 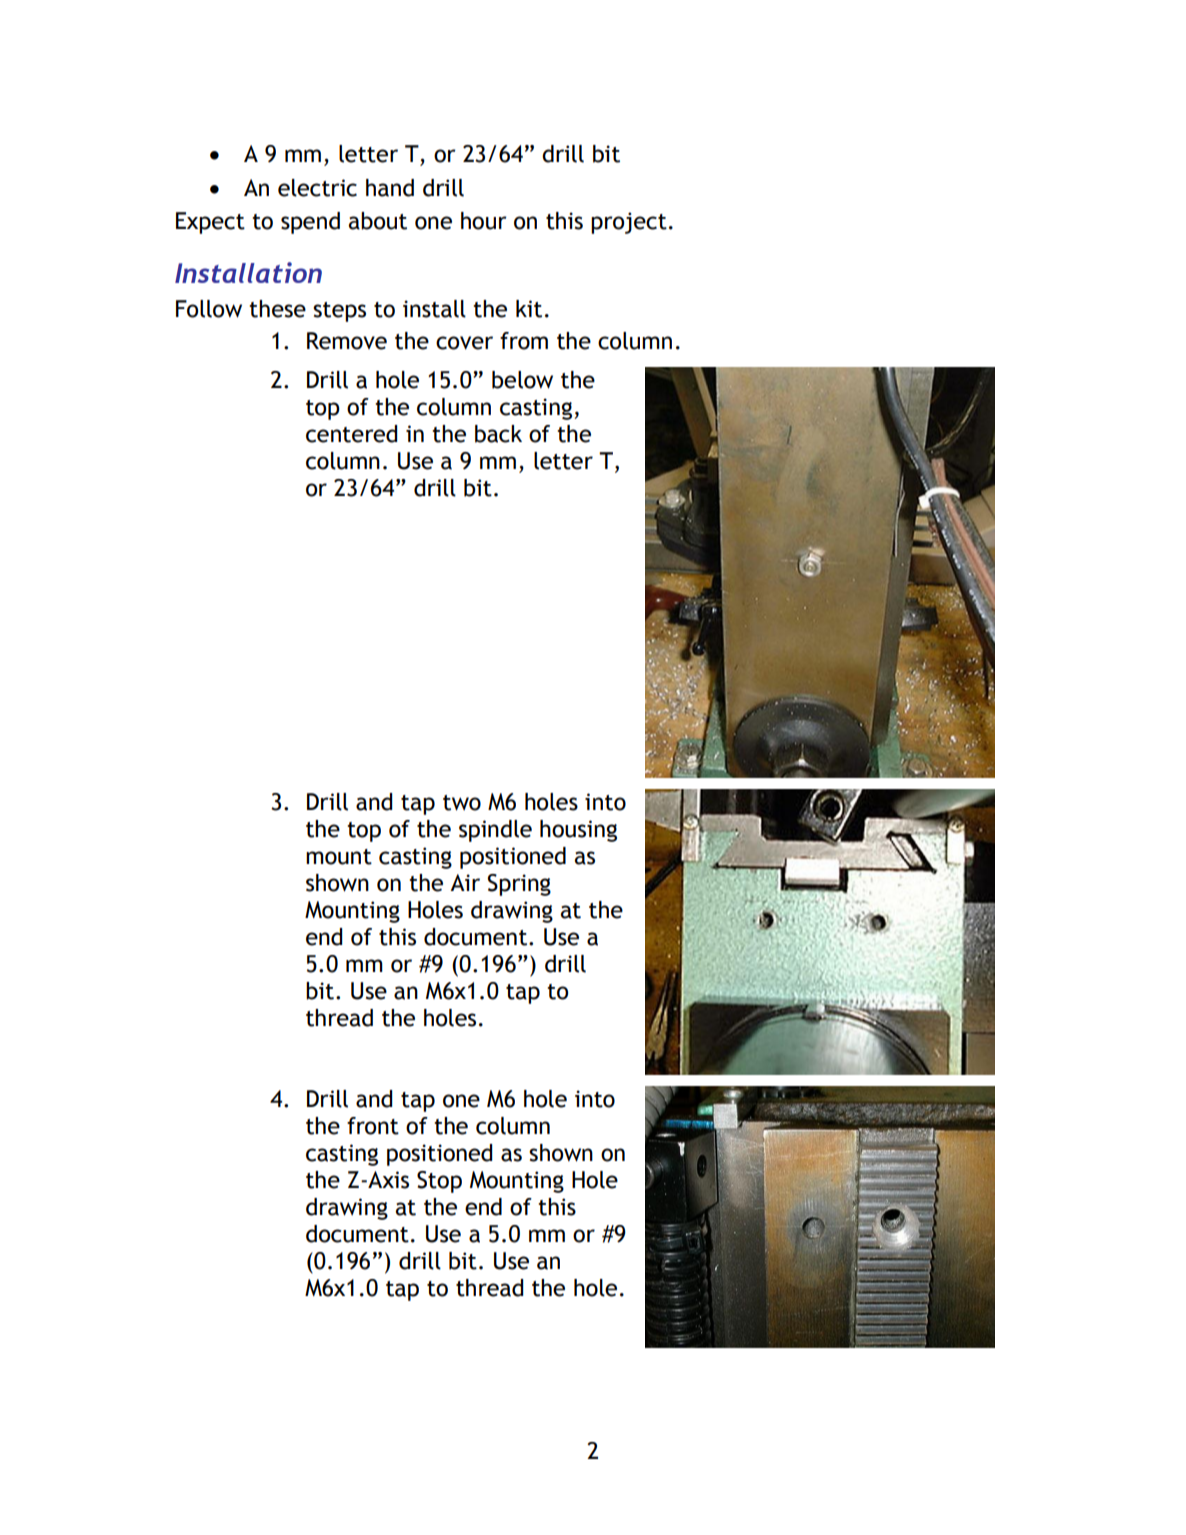 I want to click on hand, so click(x=390, y=188).
